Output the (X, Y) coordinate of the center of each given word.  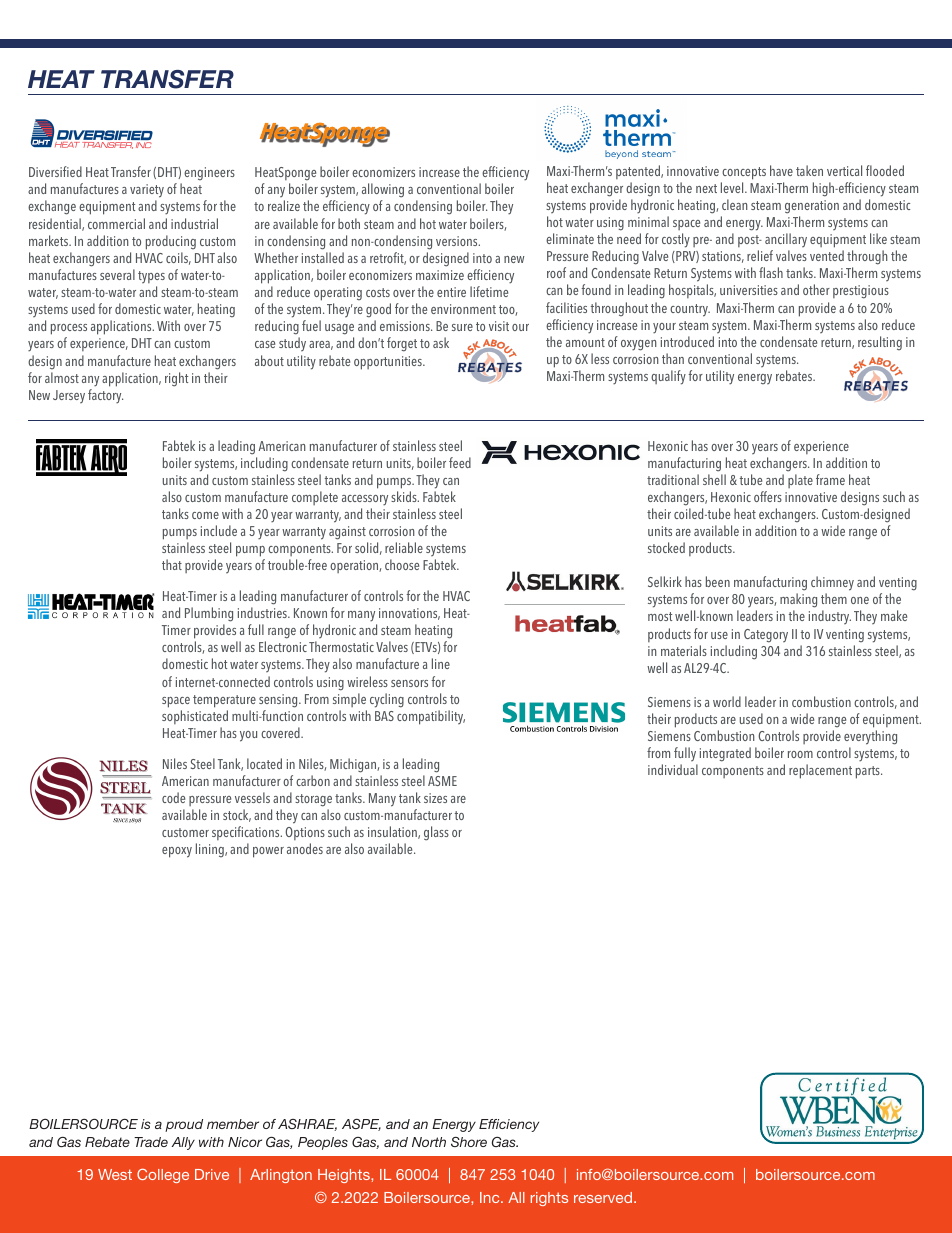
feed (460, 462)
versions (458, 241)
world (727, 701)
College (163, 1175)
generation (812, 207)
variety (147, 192)
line (441, 663)
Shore (469, 1142)
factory (105, 396)
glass (436, 833)
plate (800, 481)
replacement (820, 771)
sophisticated (195, 717)
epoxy (177, 852)
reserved (603, 1197)
